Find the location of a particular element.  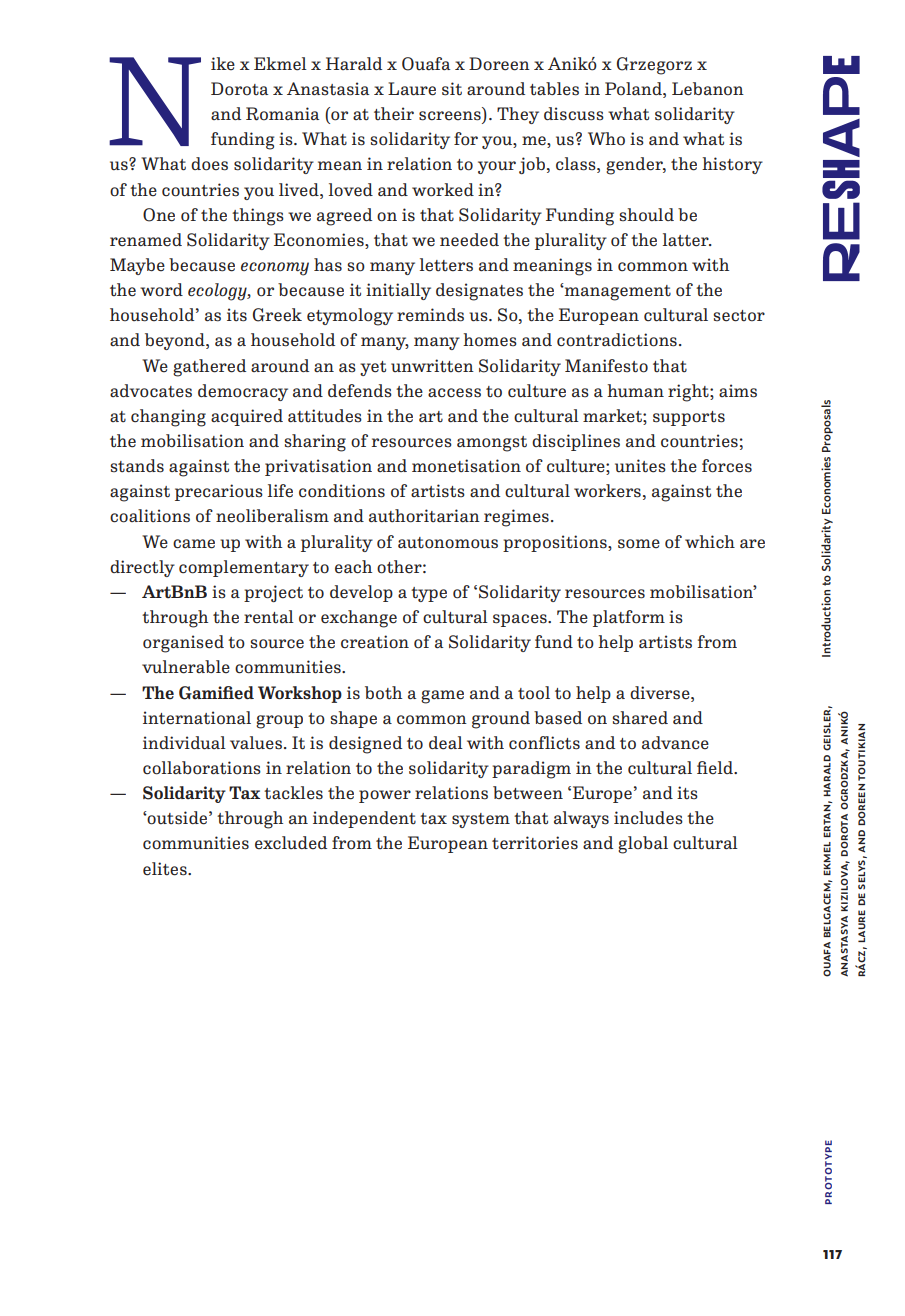

precarious is located at coordinates (219, 492).
